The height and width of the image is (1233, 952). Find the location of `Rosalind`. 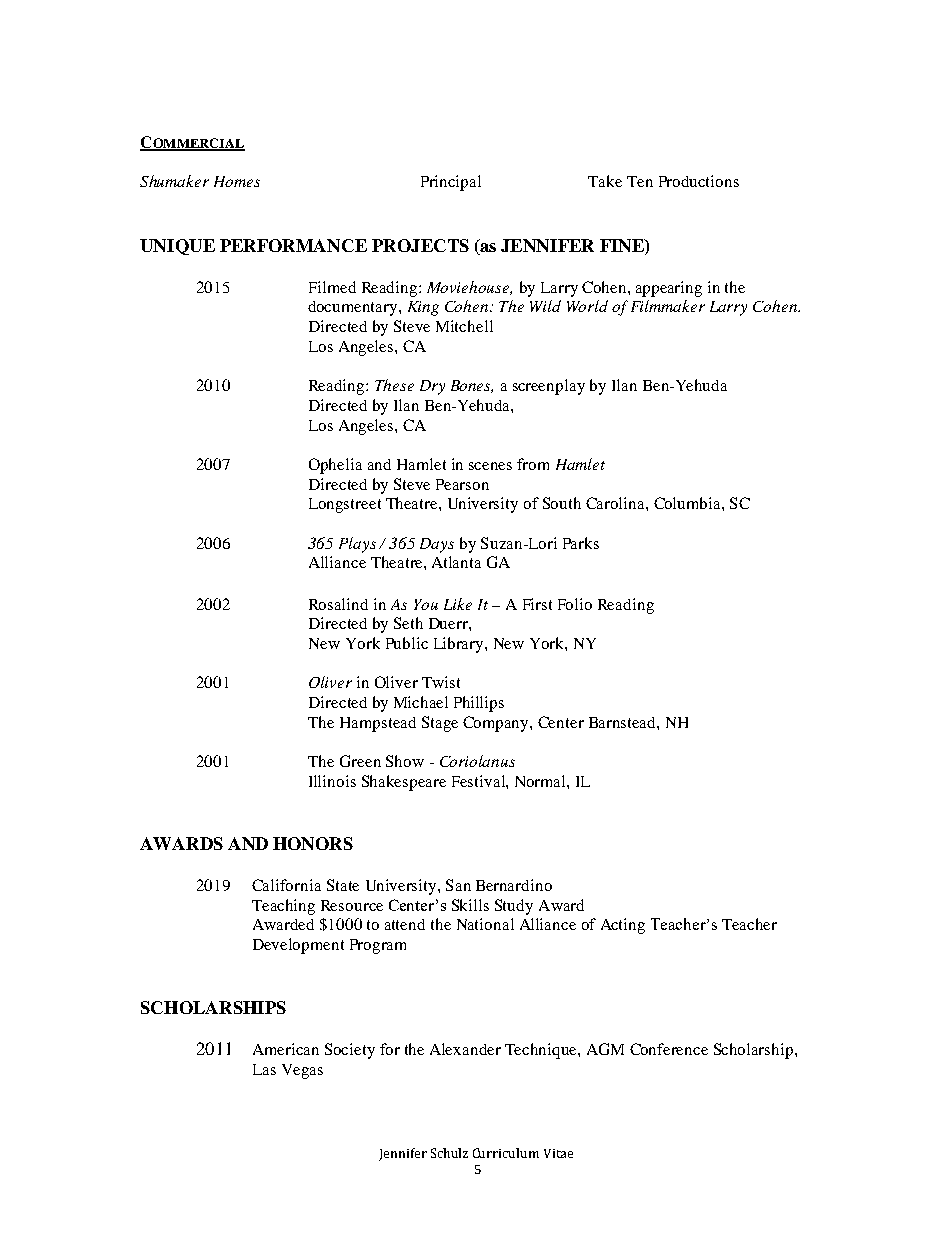

Rosalind is located at coordinates (338, 604).
